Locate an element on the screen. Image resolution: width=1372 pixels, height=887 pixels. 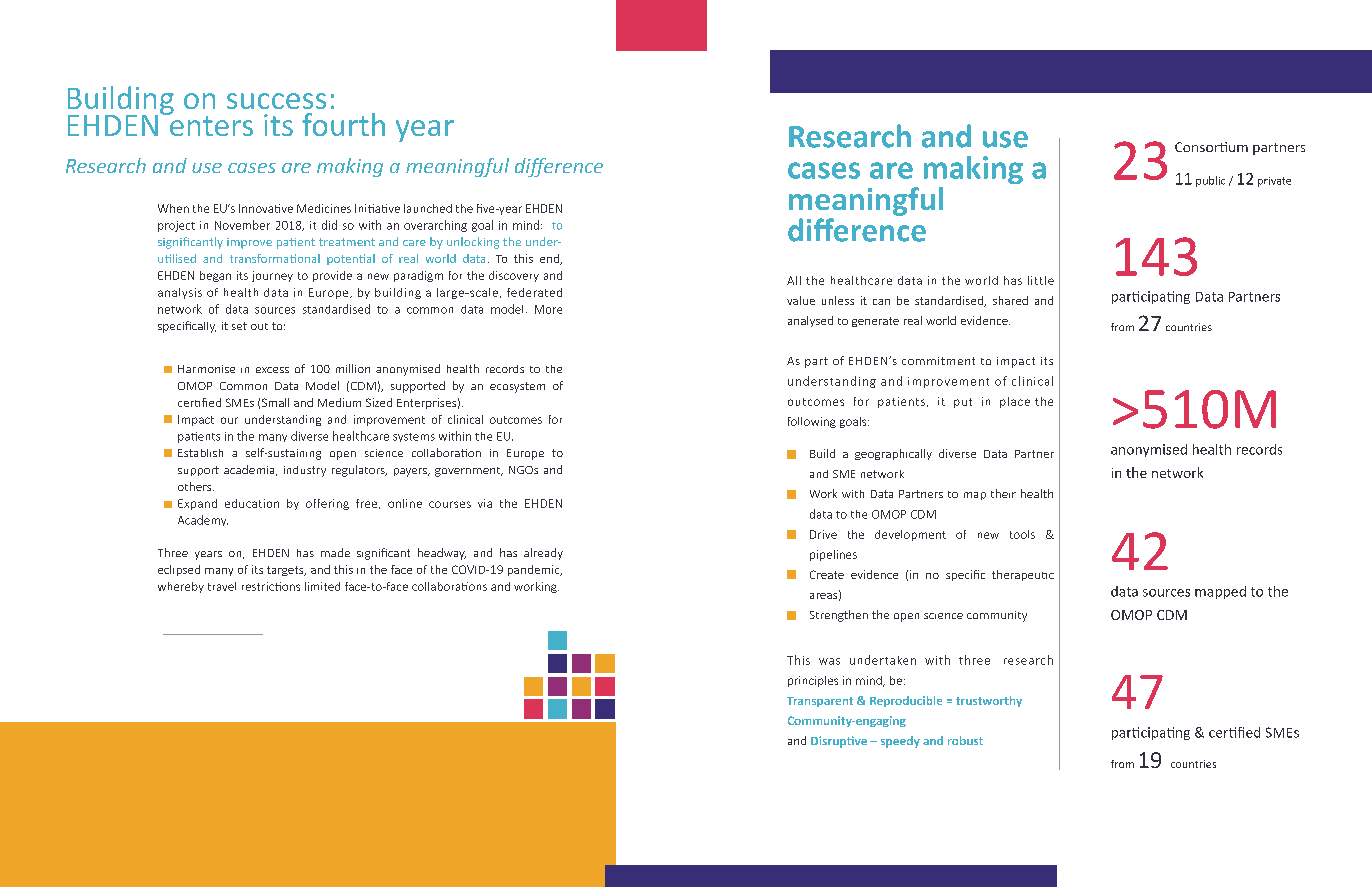
launched is located at coordinates (428, 208).
